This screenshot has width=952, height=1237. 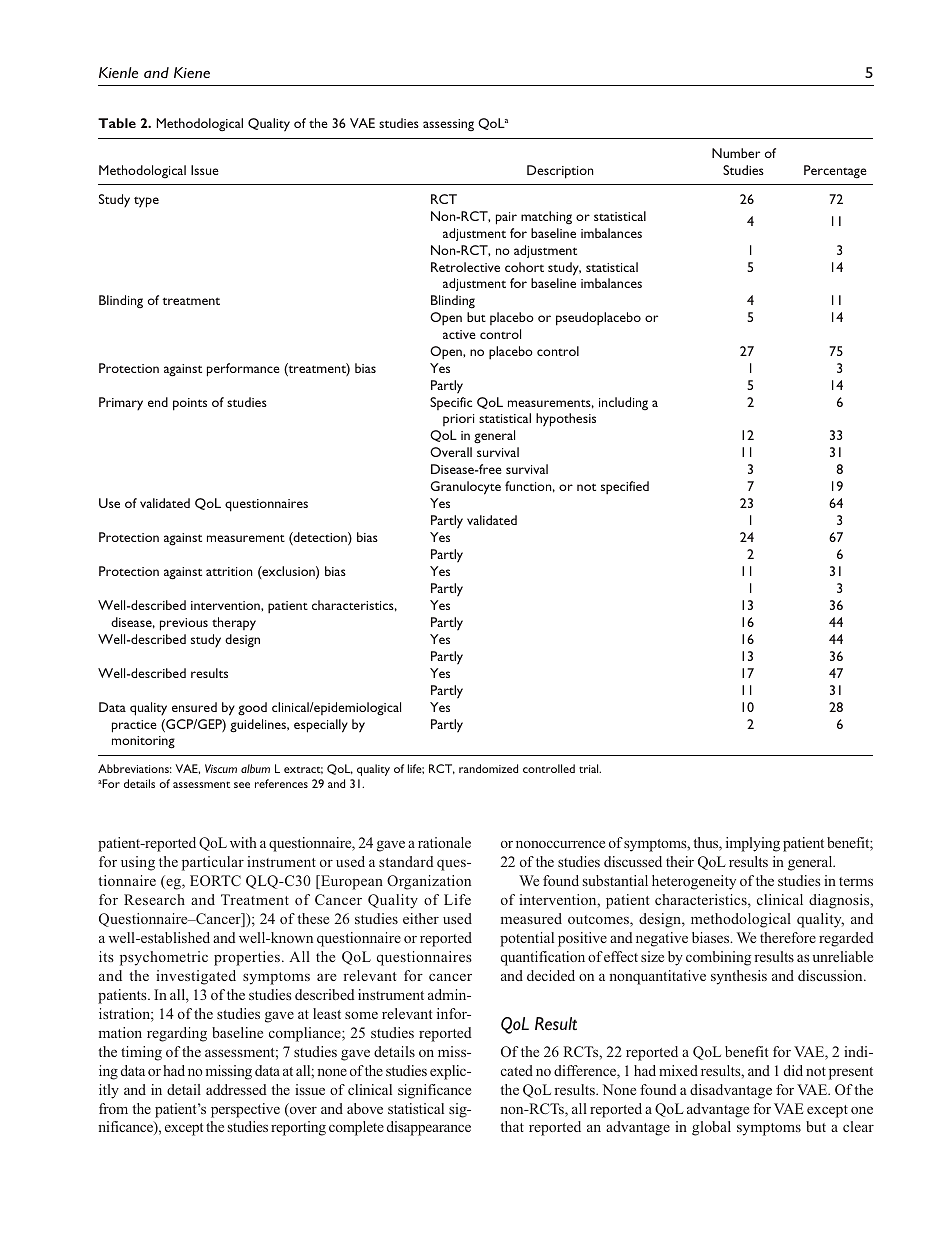 I want to click on addressed, so click(x=236, y=1089).
